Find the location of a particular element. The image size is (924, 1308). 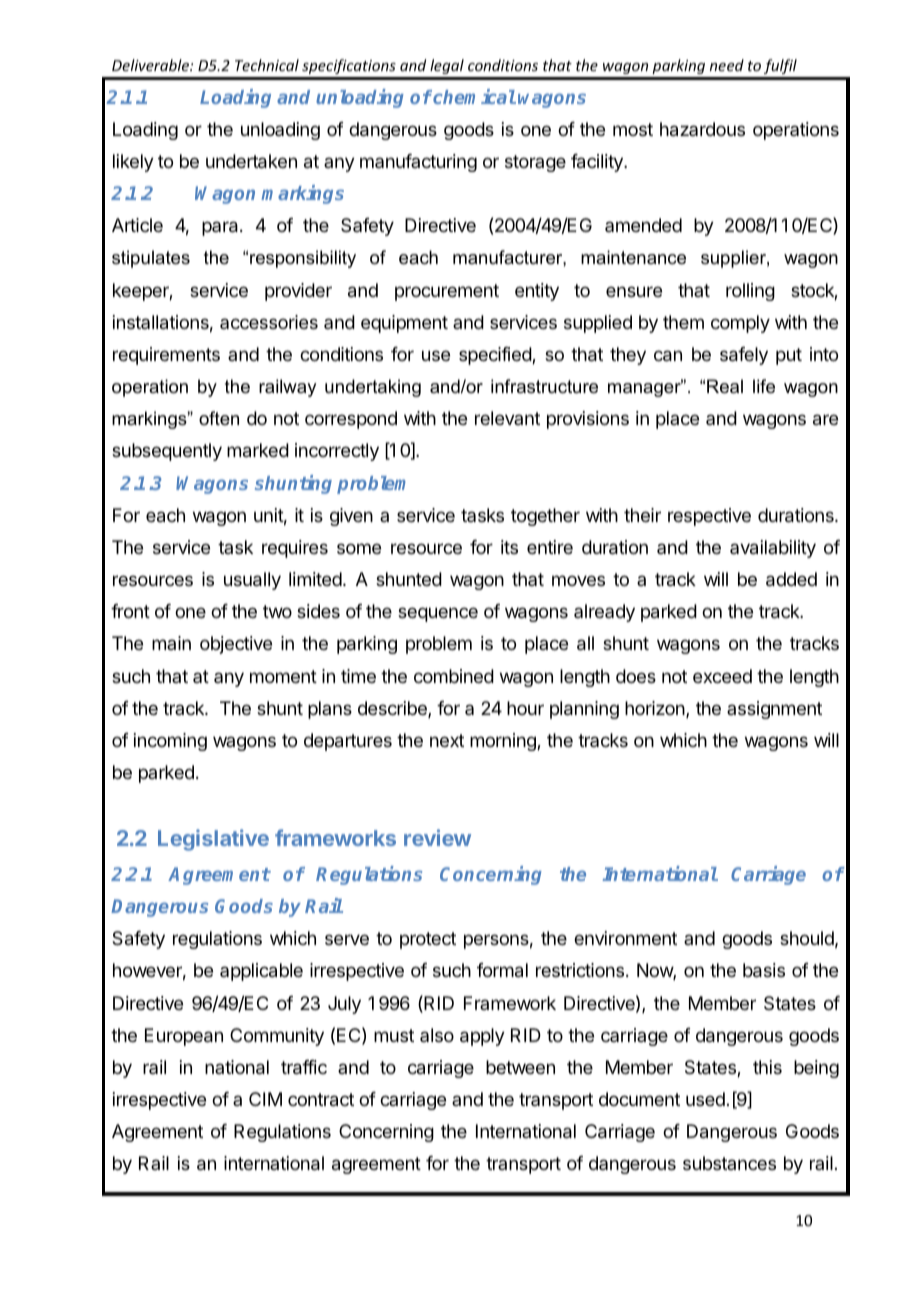

morning is located at coordinates (504, 742).
